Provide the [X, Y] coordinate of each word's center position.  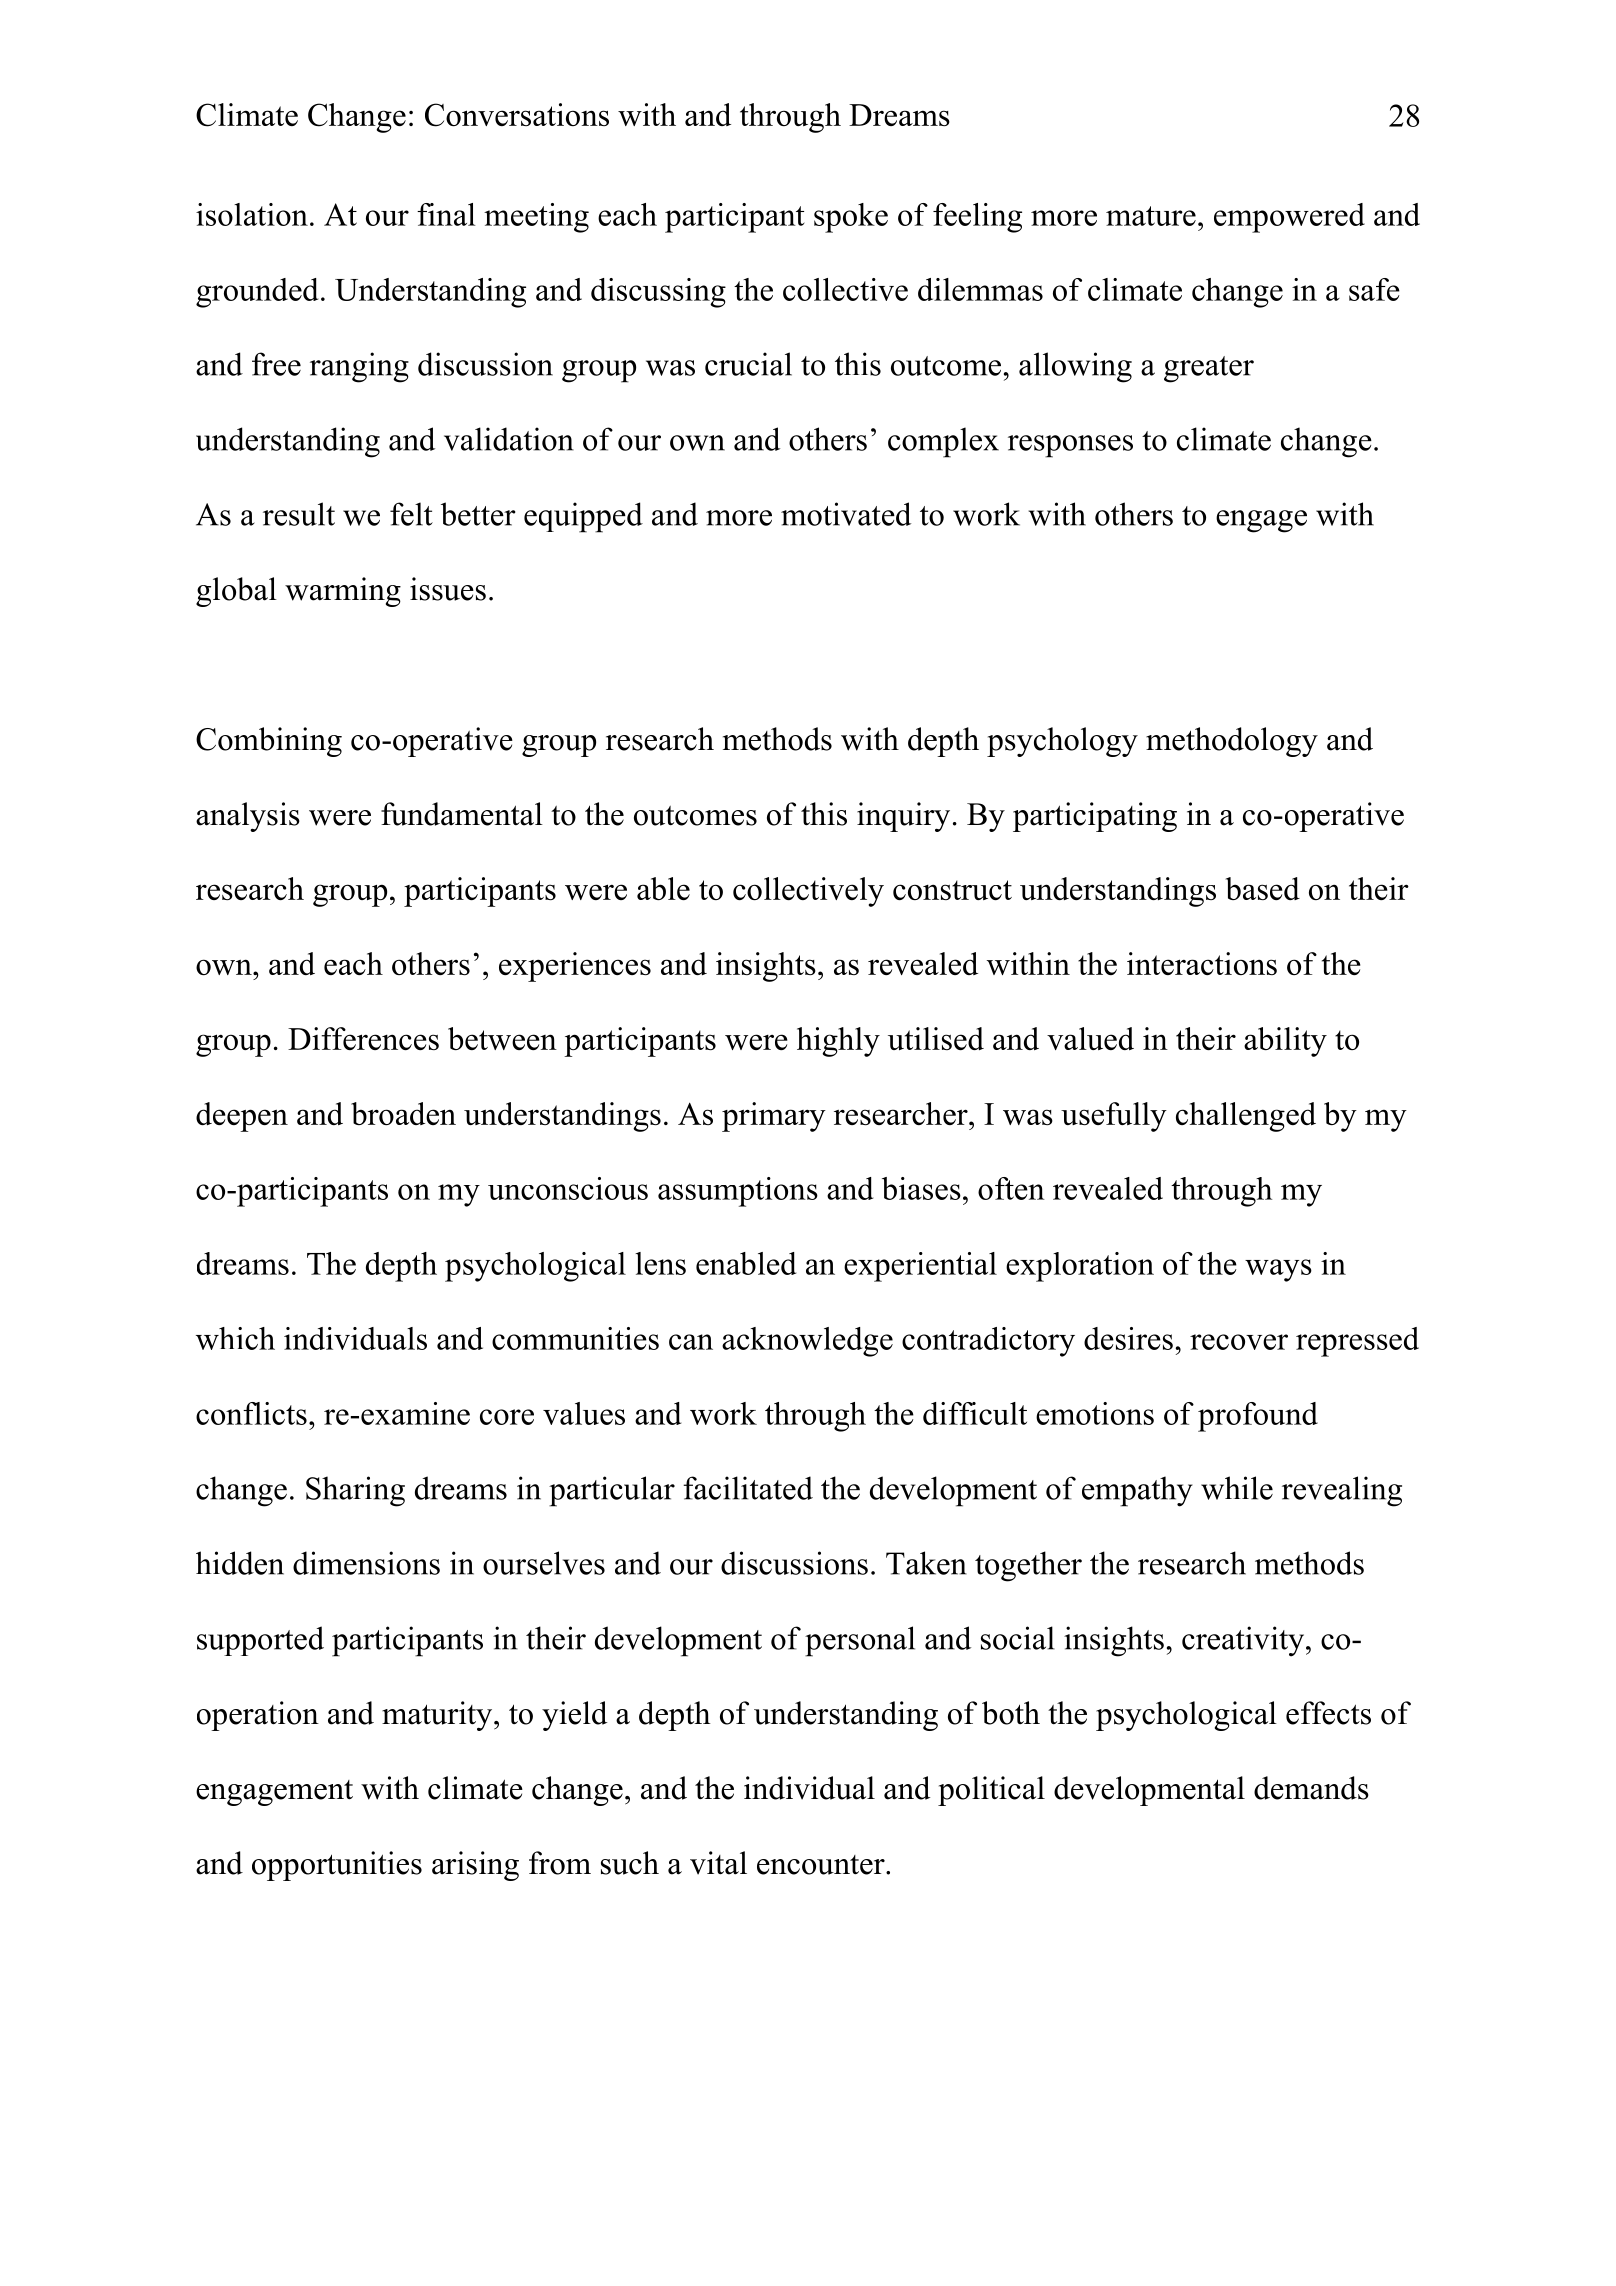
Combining [269, 742]
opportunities [337, 1866]
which [235, 1338]
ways [1278, 1270]
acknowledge [807, 1342]
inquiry [903, 817]
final [446, 214]
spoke [851, 218]
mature [1151, 216]
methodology [1232, 742]
